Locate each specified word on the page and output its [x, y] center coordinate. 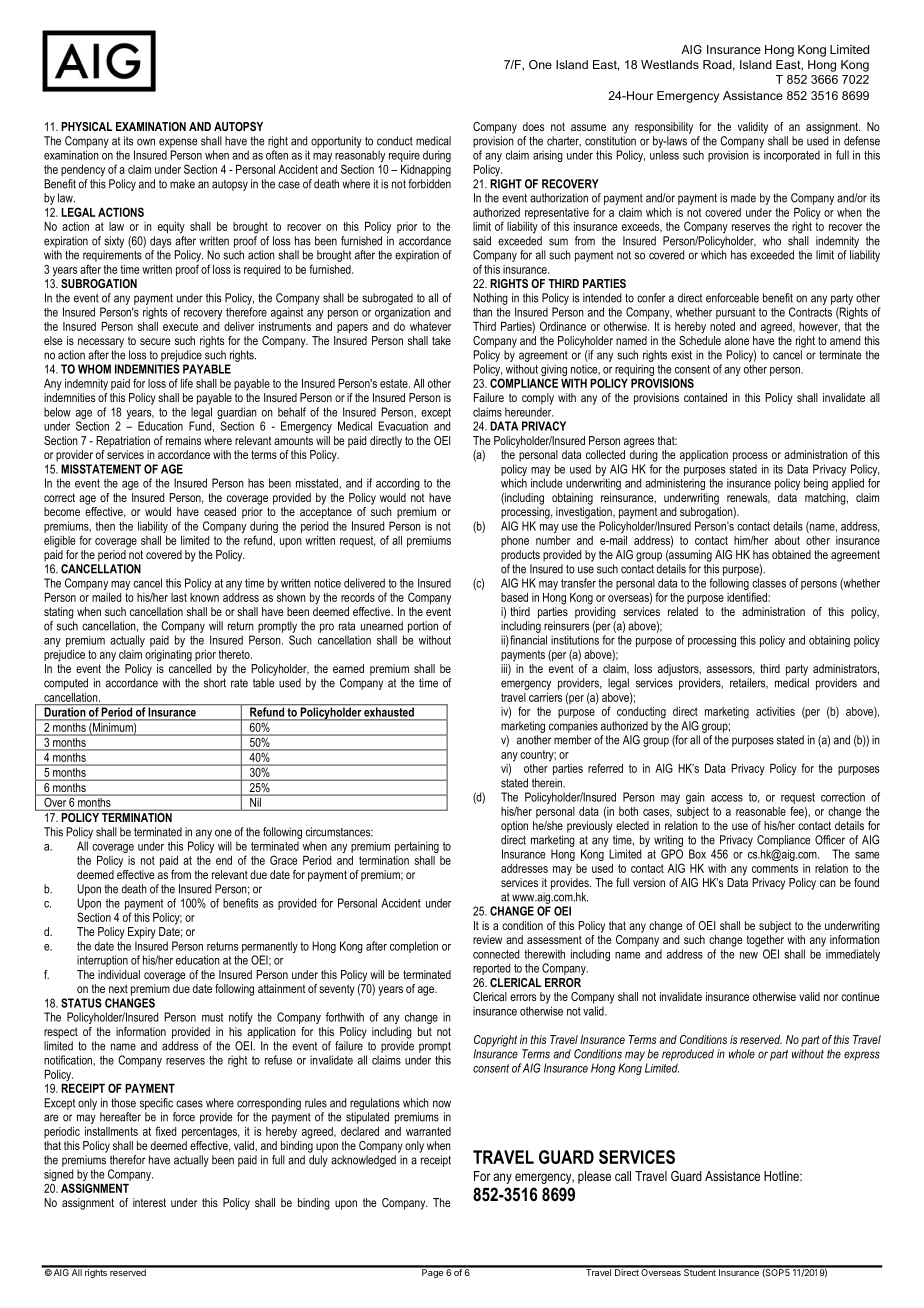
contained [705, 397]
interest [149, 1202]
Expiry [142, 933]
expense [178, 143]
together [765, 941]
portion [423, 627]
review [487, 939]
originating [168, 656]
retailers [749, 683]
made [743, 198]
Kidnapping [426, 171]
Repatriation [123, 442]
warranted [428, 1131]
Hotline [782, 1176]
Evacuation [403, 426]
